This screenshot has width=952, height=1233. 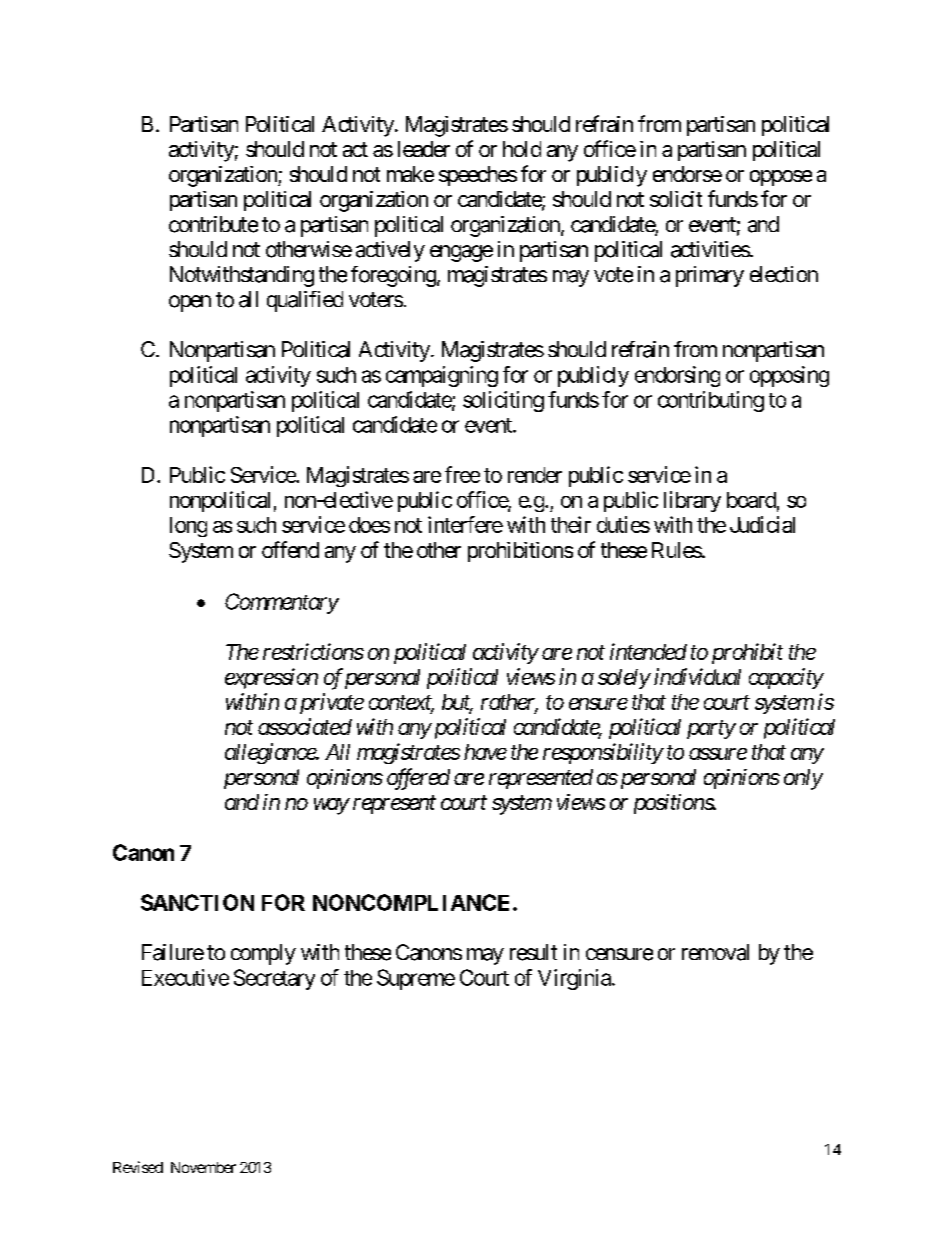 What do you see at coordinates (203, 1167) in the screenshot?
I see `November` at bounding box center [203, 1167].
